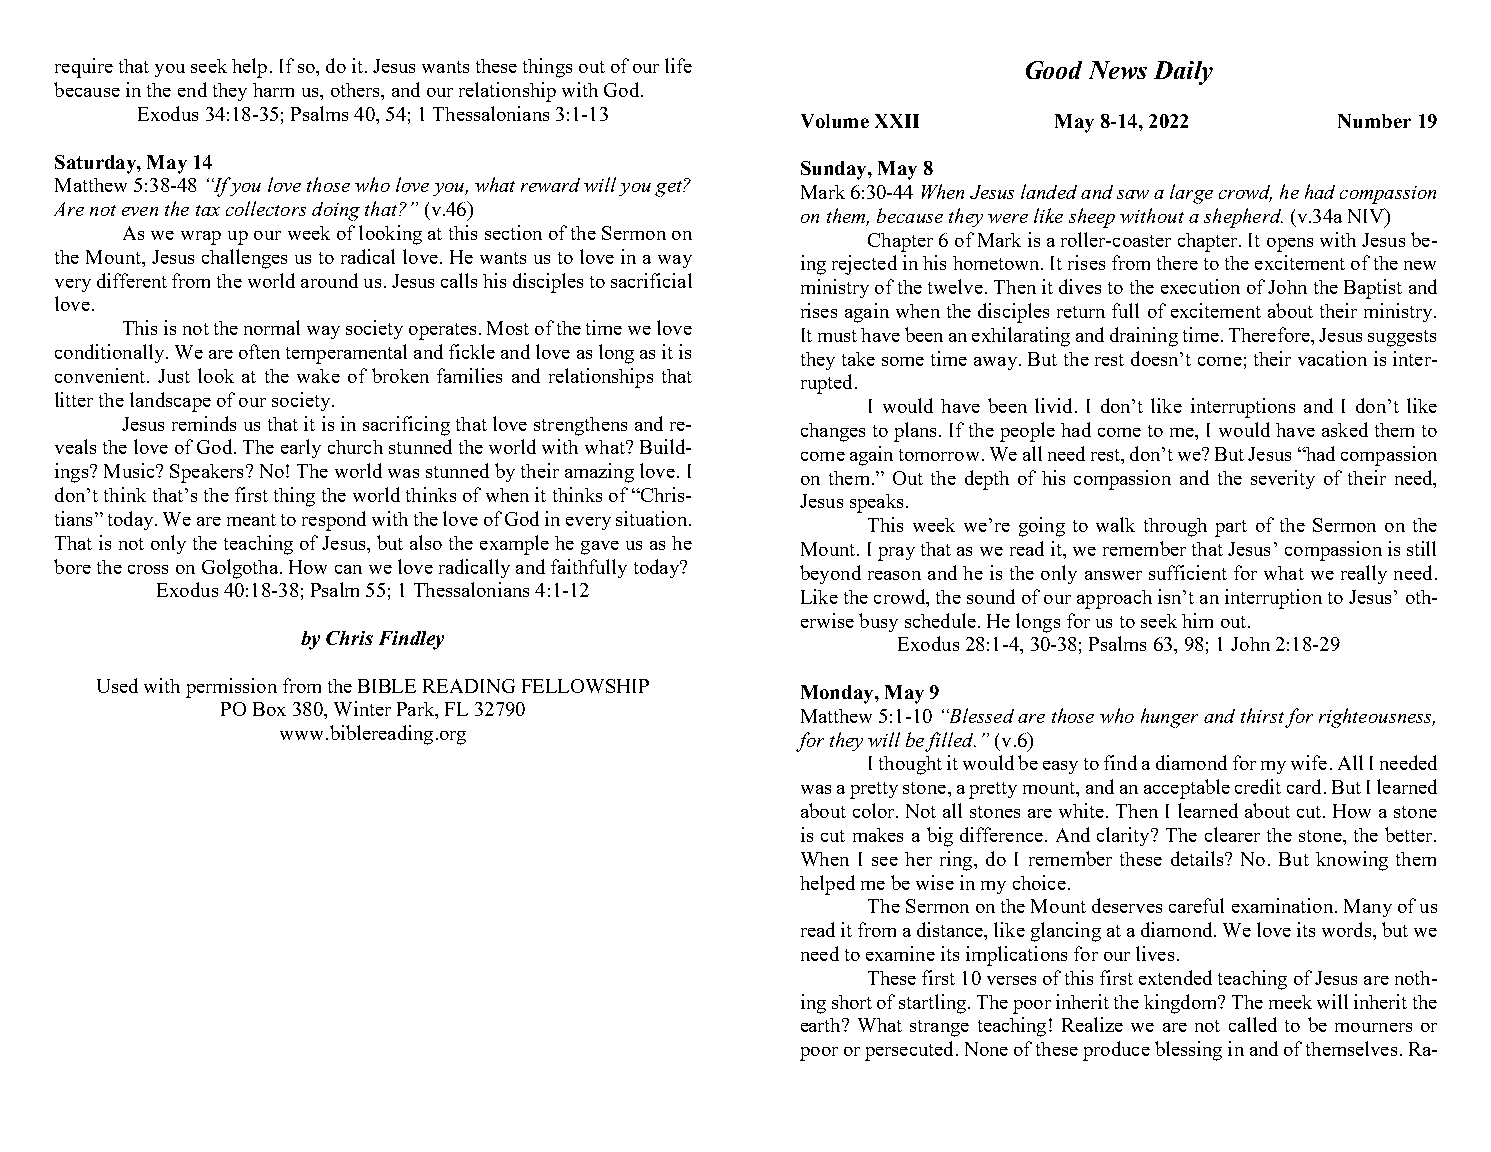  I want to click on earth, so click(822, 1025).
